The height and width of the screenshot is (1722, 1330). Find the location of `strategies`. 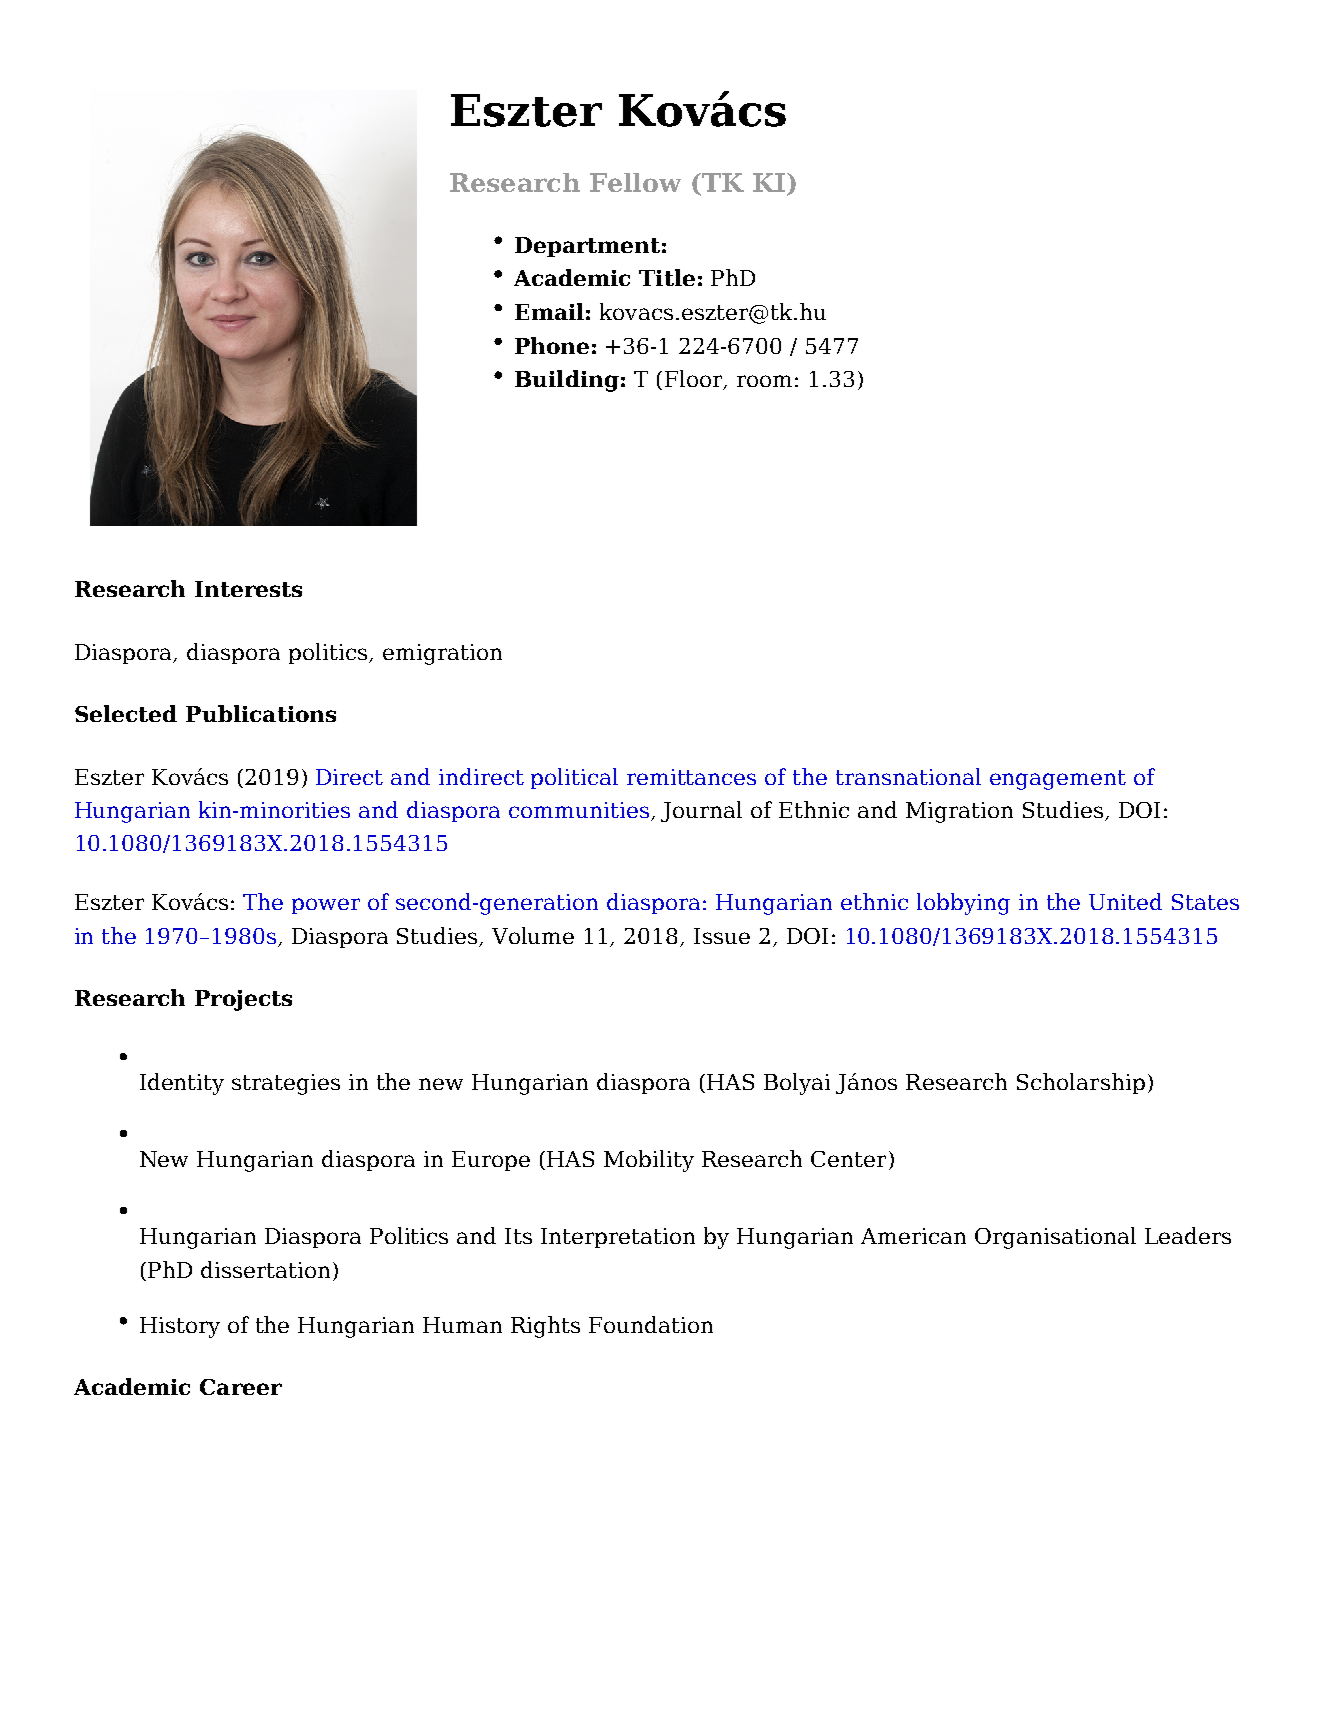

strategies is located at coordinates (286, 1084).
